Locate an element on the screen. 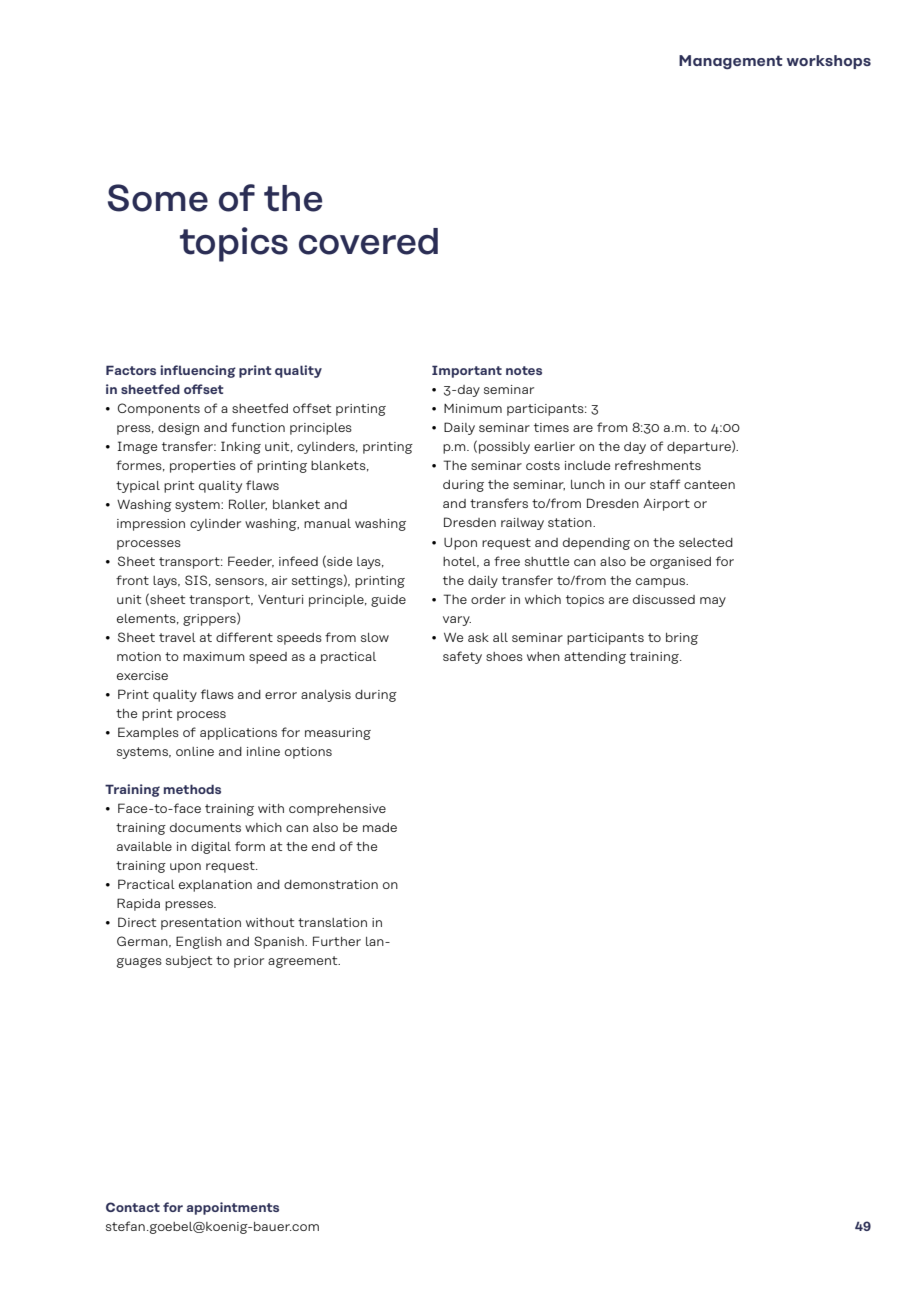 This screenshot has height=1308, width=924. bring is located at coordinates (682, 639).
